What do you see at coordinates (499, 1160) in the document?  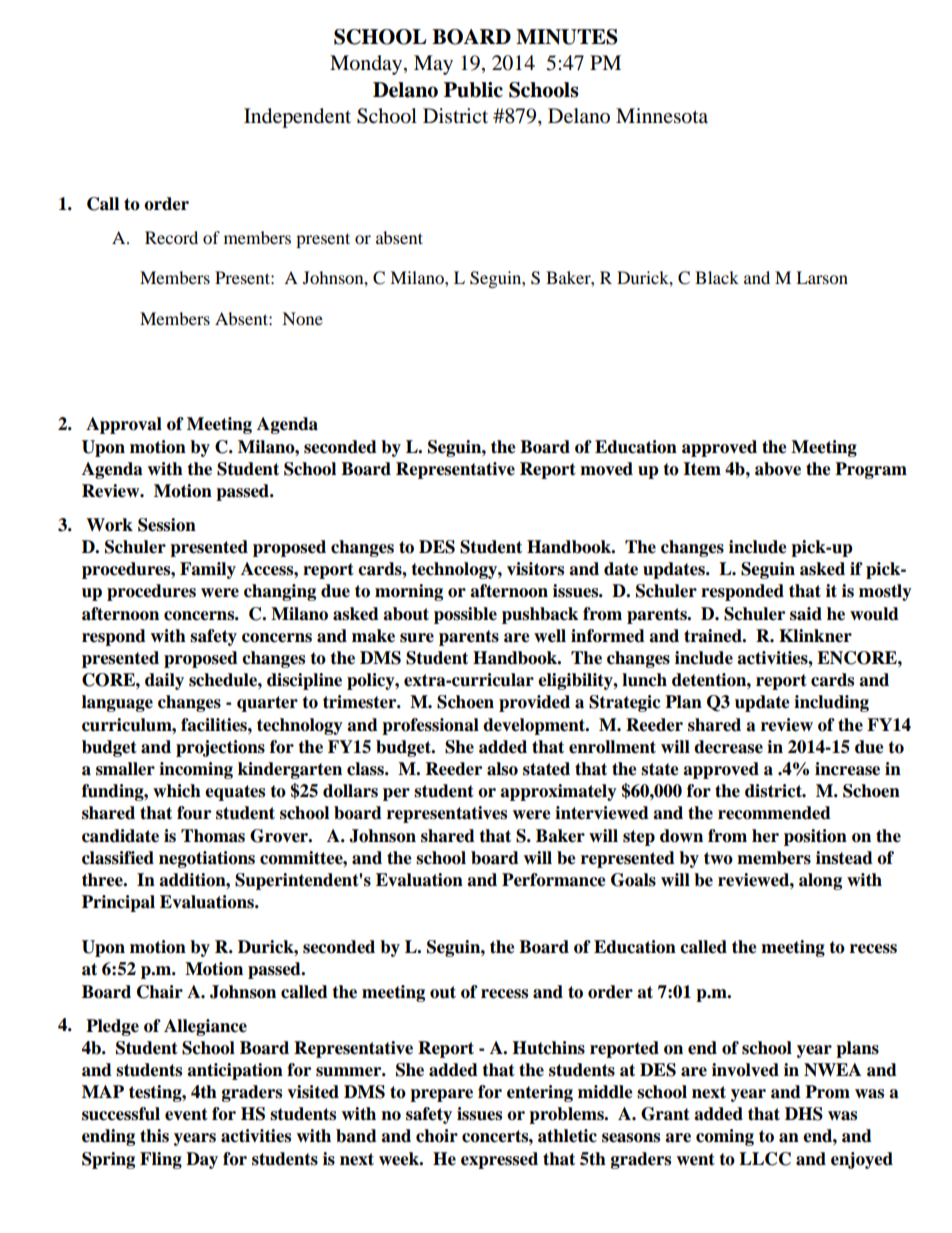 I see `expressed` at bounding box center [499, 1160].
